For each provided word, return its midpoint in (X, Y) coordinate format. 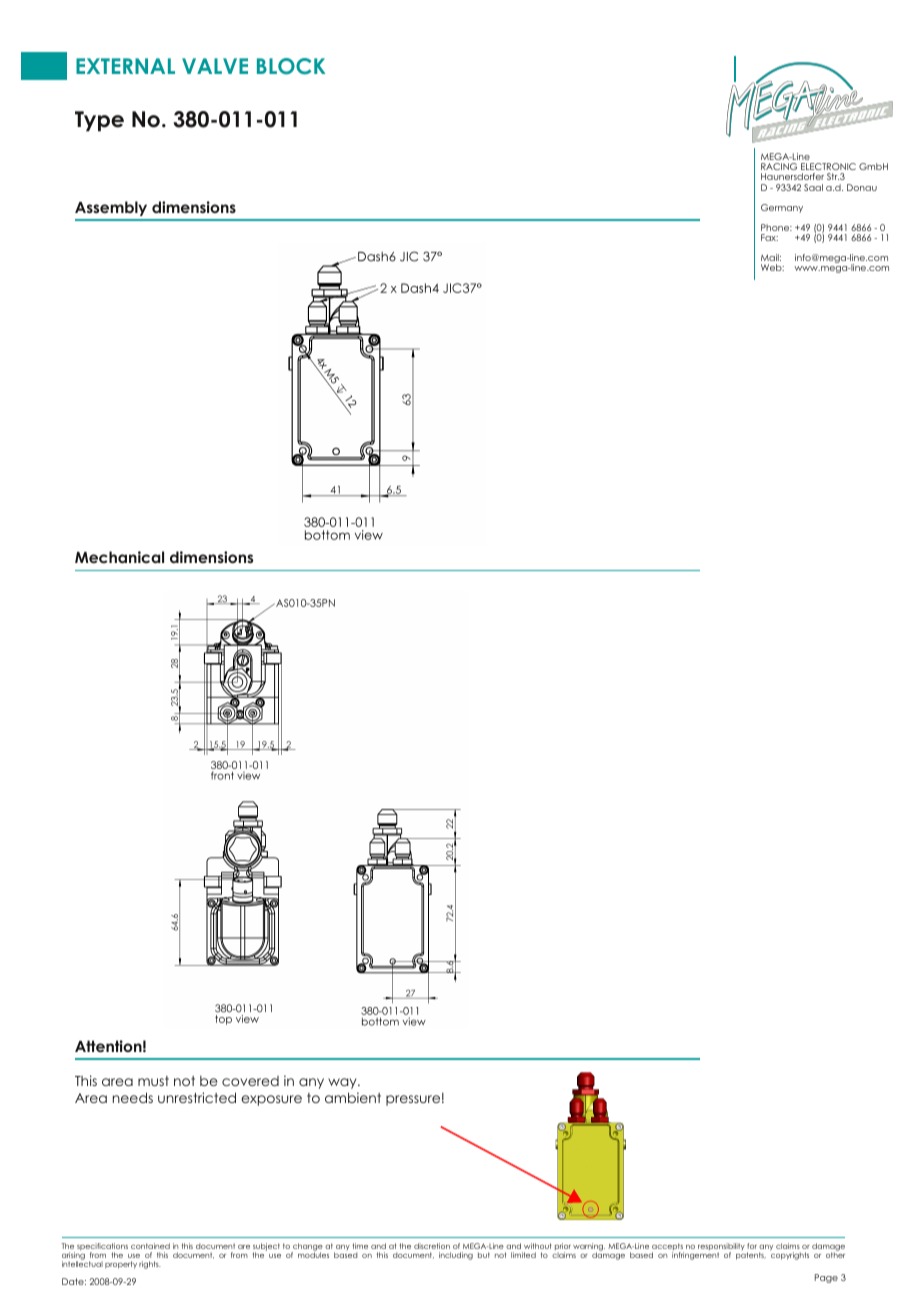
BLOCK (291, 66)
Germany (782, 208)
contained (150, 1246)
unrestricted (197, 1097)
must (153, 1081)
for (752, 1246)
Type (99, 121)
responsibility (721, 1248)
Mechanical (119, 557)
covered (250, 1081)
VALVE (215, 66)
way (343, 1083)
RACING (779, 168)
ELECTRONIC (828, 168)
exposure (271, 1100)
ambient (353, 1097)
